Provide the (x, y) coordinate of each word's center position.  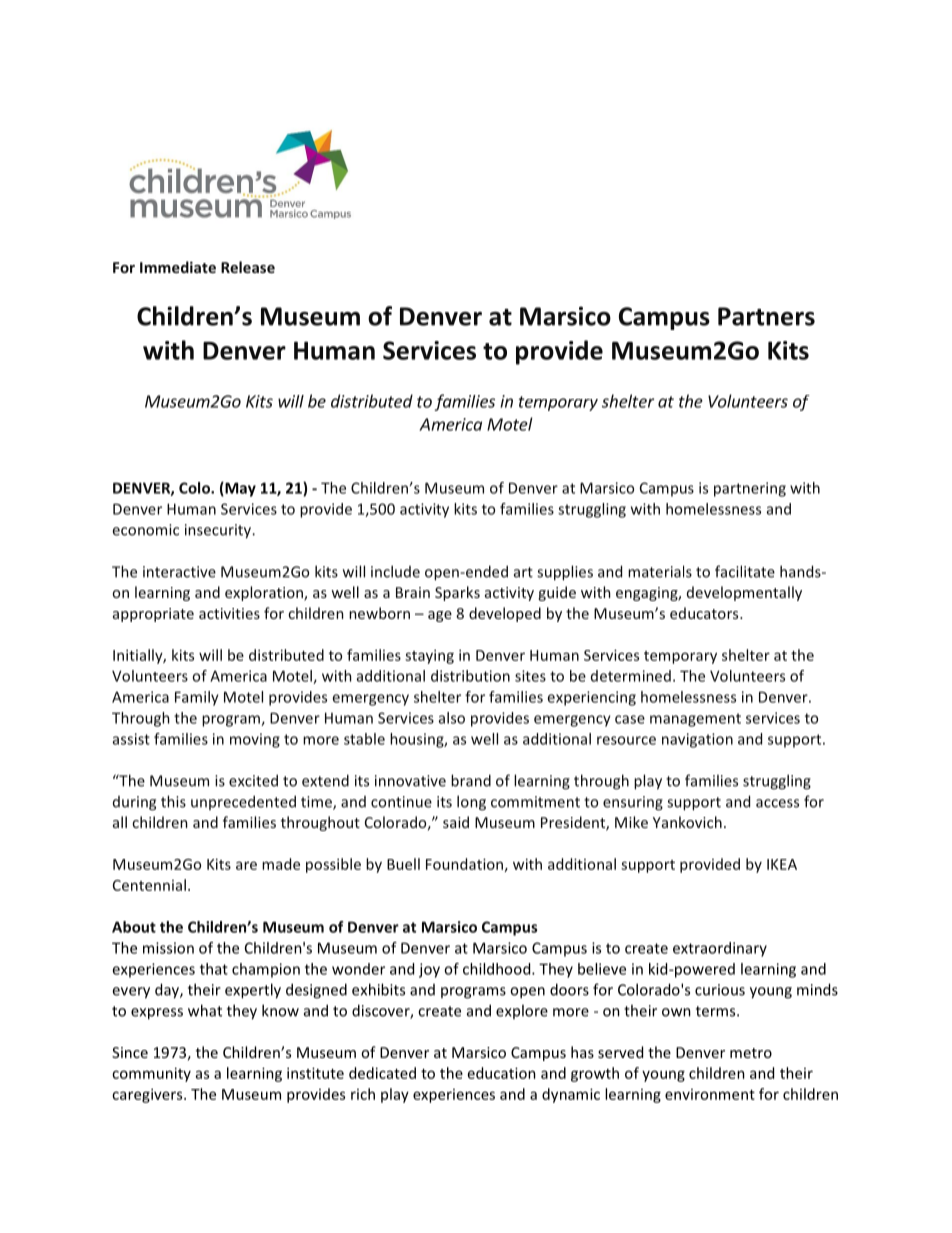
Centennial (149, 885)
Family (197, 698)
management (695, 720)
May (239, 489)
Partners (766, 316)
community (151, 1074)
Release (248, 267)
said (456, 822)
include (395, 571)
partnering (750, 489)
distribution (470, 676)
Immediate (178, 267)
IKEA (782, 864)
